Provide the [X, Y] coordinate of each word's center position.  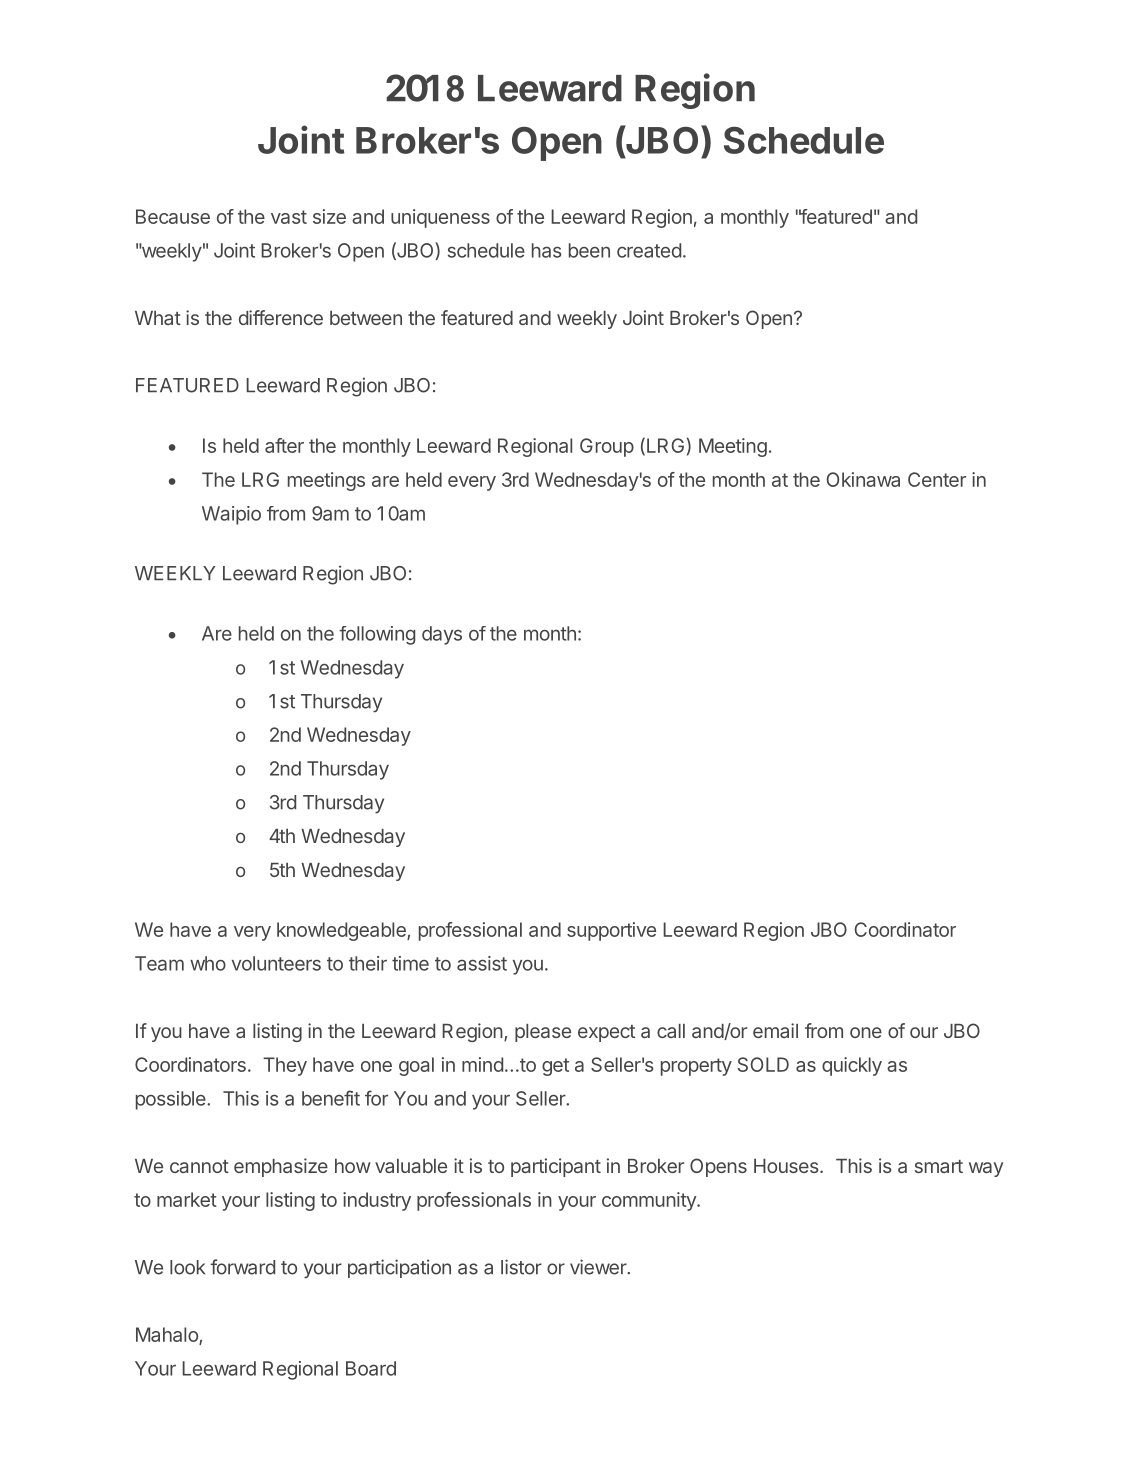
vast [289, 217]
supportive [611, 931]
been [589, 250]
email [775, 1030]
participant [556, 1167]
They [285, 1066]
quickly [852, 1066]
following [377, 635]
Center [937, 479]
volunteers [276, 963]
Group [607, 447]
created [649, 250]
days [442, 635]
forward [242, 1267]
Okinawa [863, 479]
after [284, 445]
